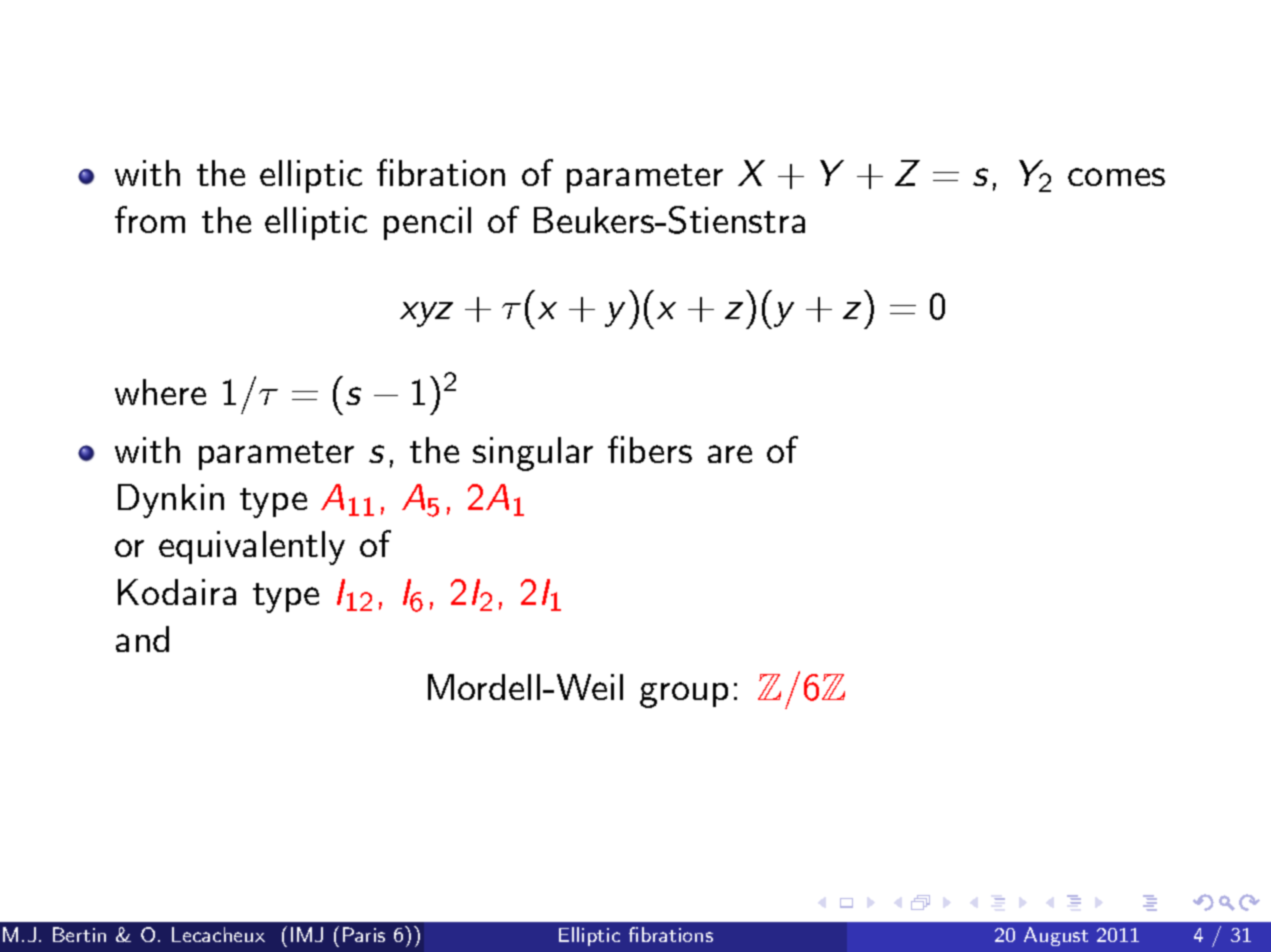 Image resolution: width=1271 pixels, height=952 pixels. Describe the element at coordinates (150, 219) in the screenshot. I see `from` at that location.
